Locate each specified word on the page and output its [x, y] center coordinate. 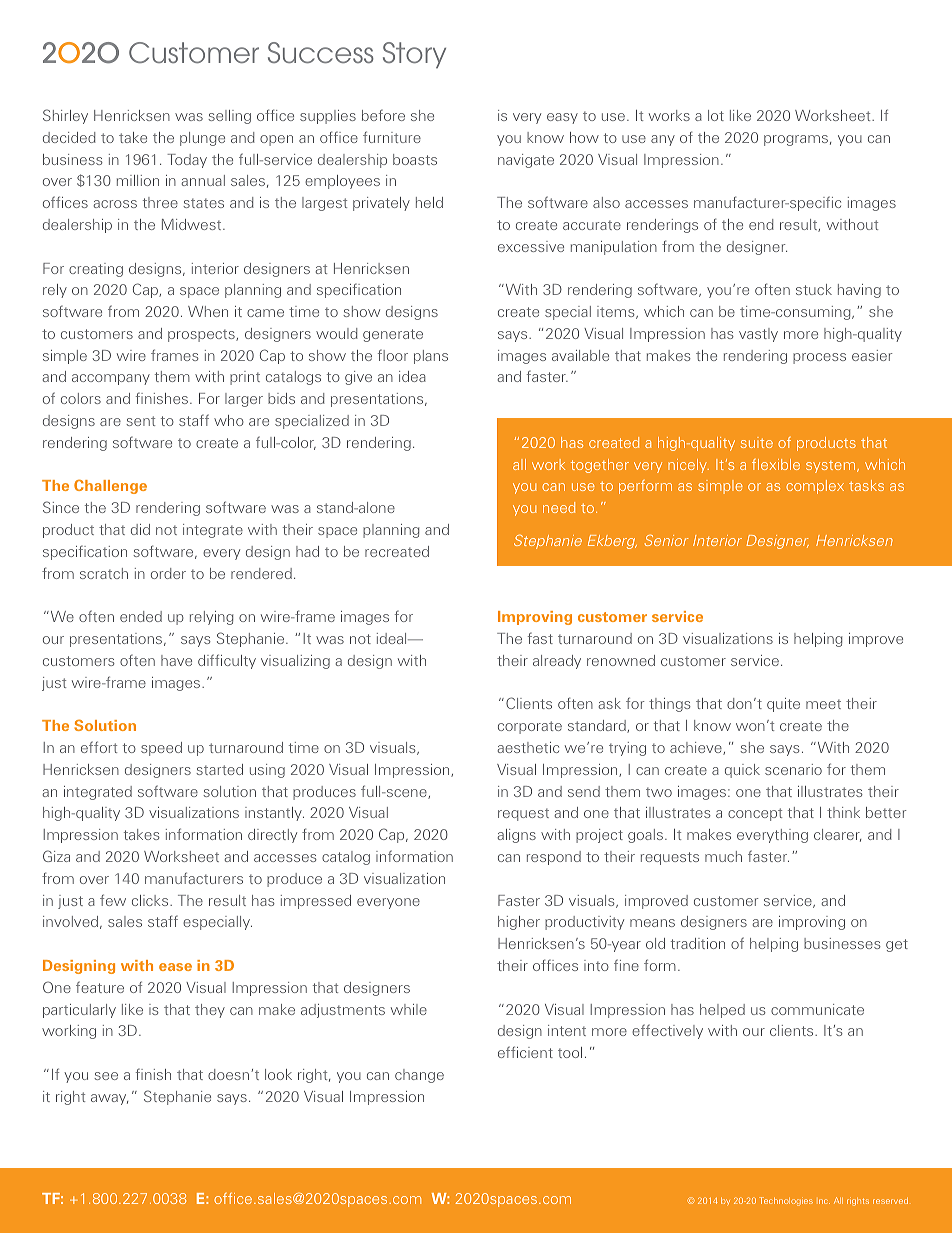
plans [431, 357]
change [419, 1076]
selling [229, 117]
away [109, 1099]
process [819, 358]
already [557, 662]
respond [554, 858]
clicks [151, 900]
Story [414, 55]
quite [783, 705]
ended [141, 616]
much [723, 856]
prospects [202, 335]
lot [716, 115]
